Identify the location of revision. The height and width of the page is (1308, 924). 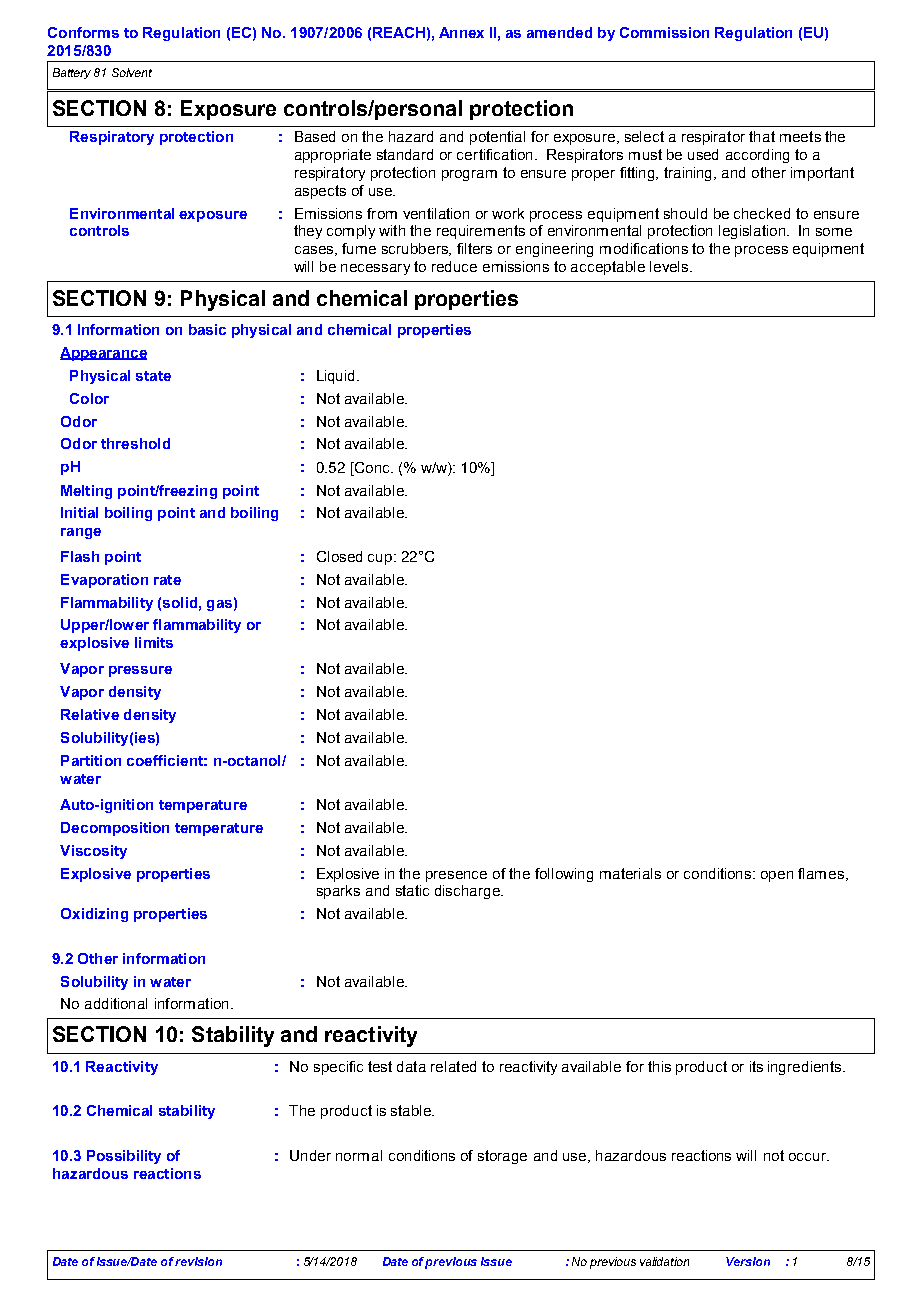
(198, 1261).
